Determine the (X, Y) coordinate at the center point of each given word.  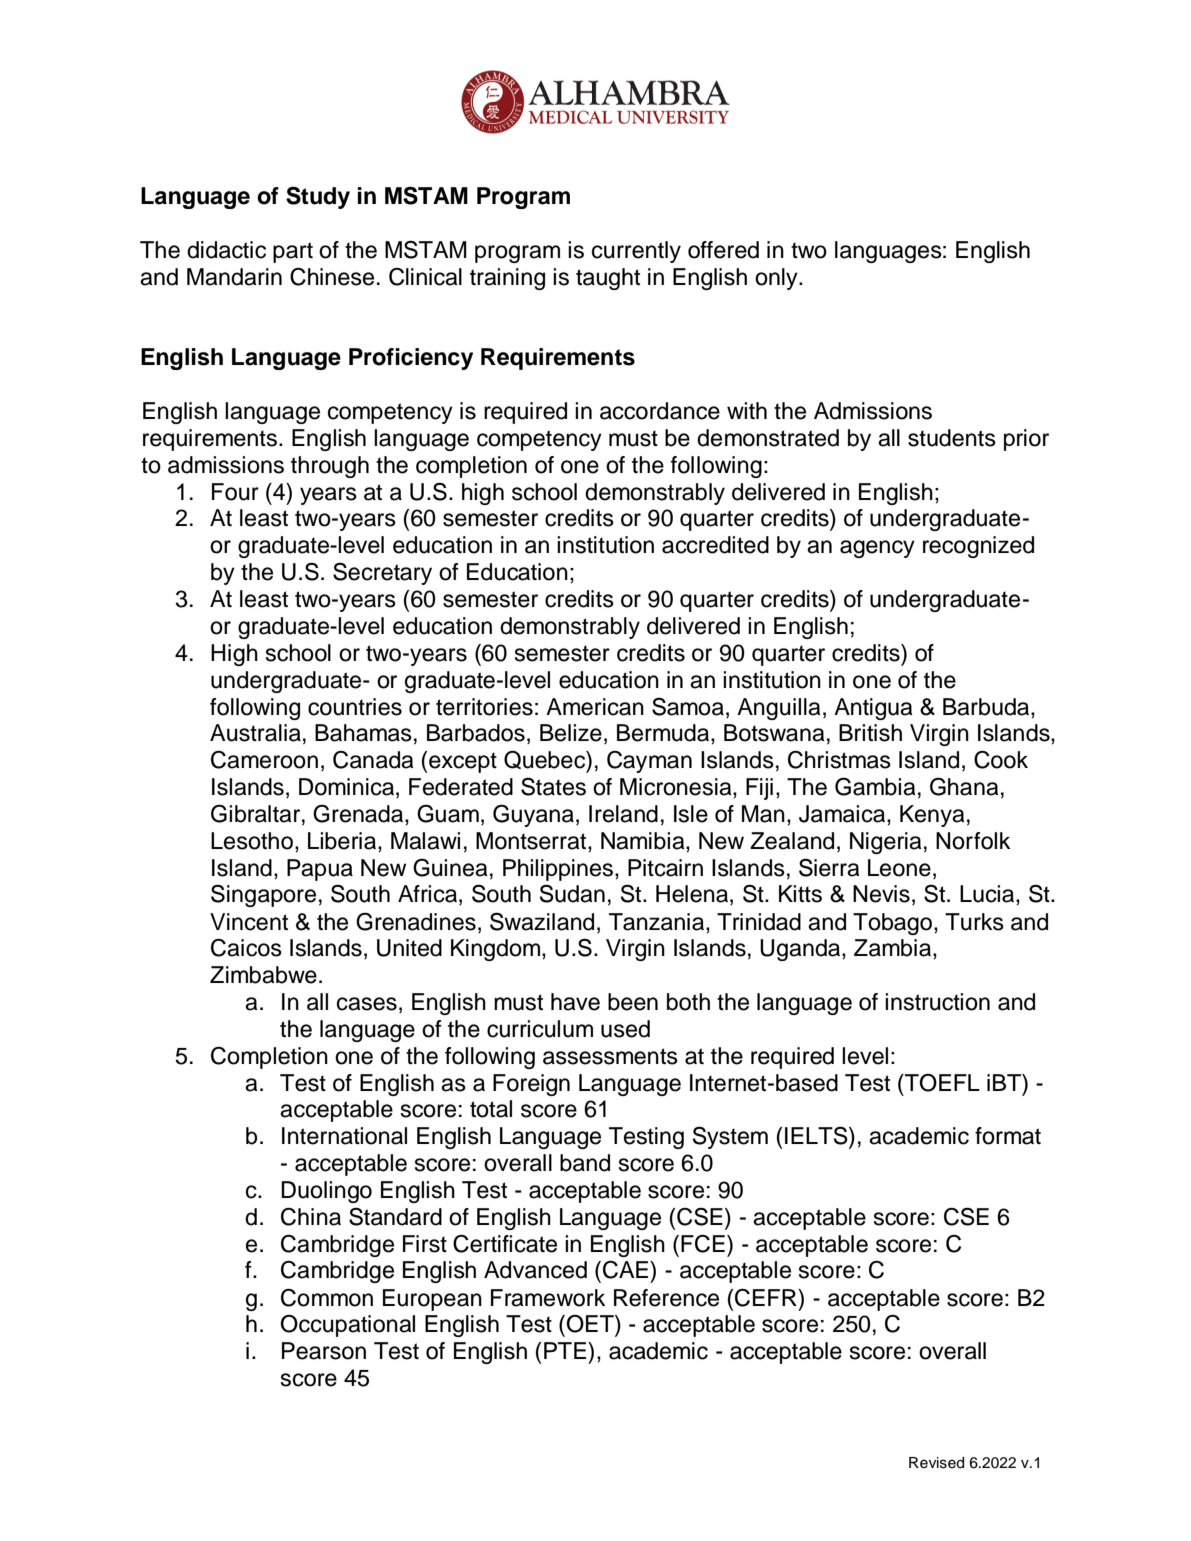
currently (636, 252)
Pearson (324, 1351)
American (595, 707)
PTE (565, 1350)
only (777, 279)
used (625, 1029)
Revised (936, 1463)
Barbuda (987, 707)
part (293, 252)
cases (367, 1004)
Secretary (382, 574)
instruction (937, 1002)
